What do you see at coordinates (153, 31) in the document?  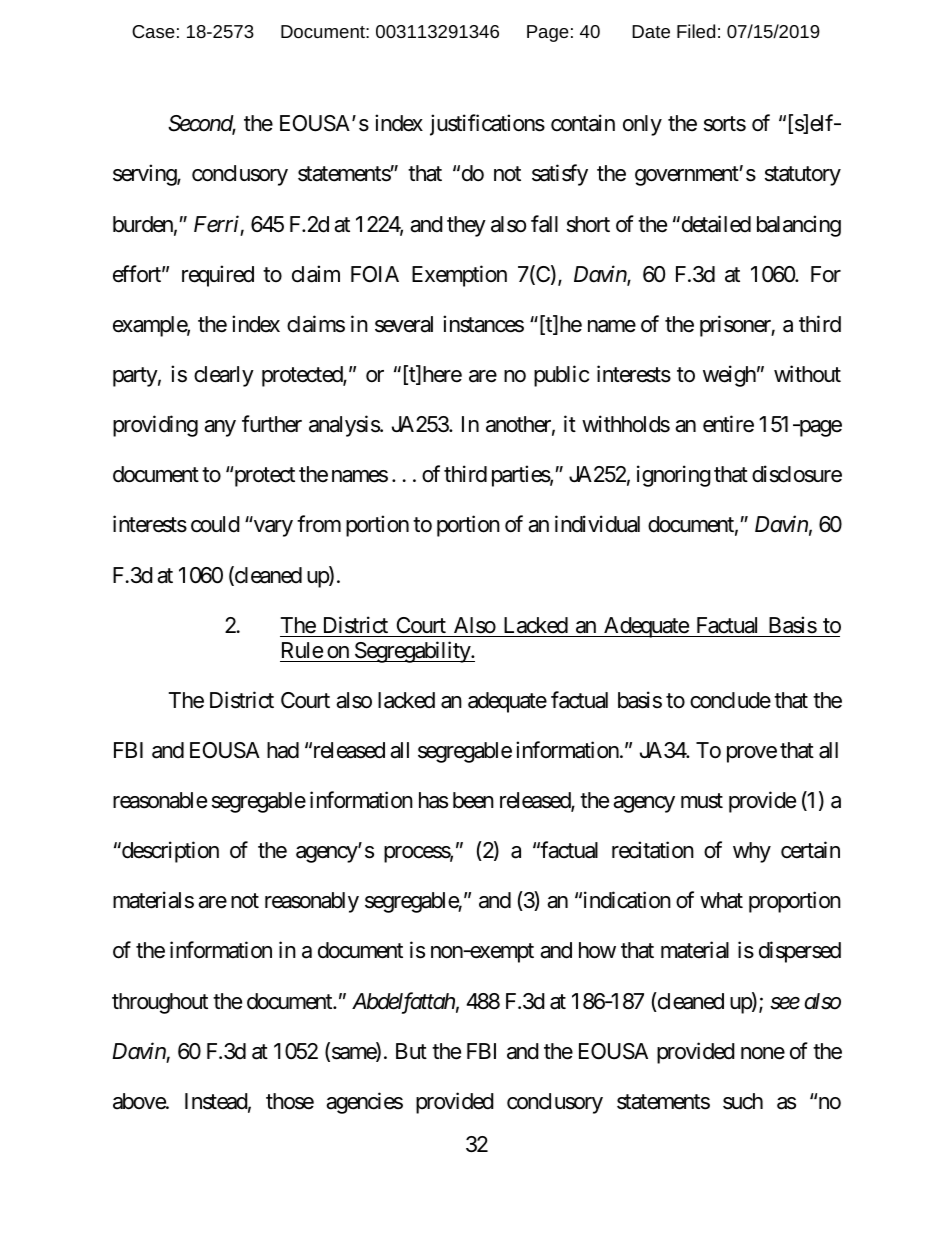 I see `Case` at bounding box center [153, 31].
